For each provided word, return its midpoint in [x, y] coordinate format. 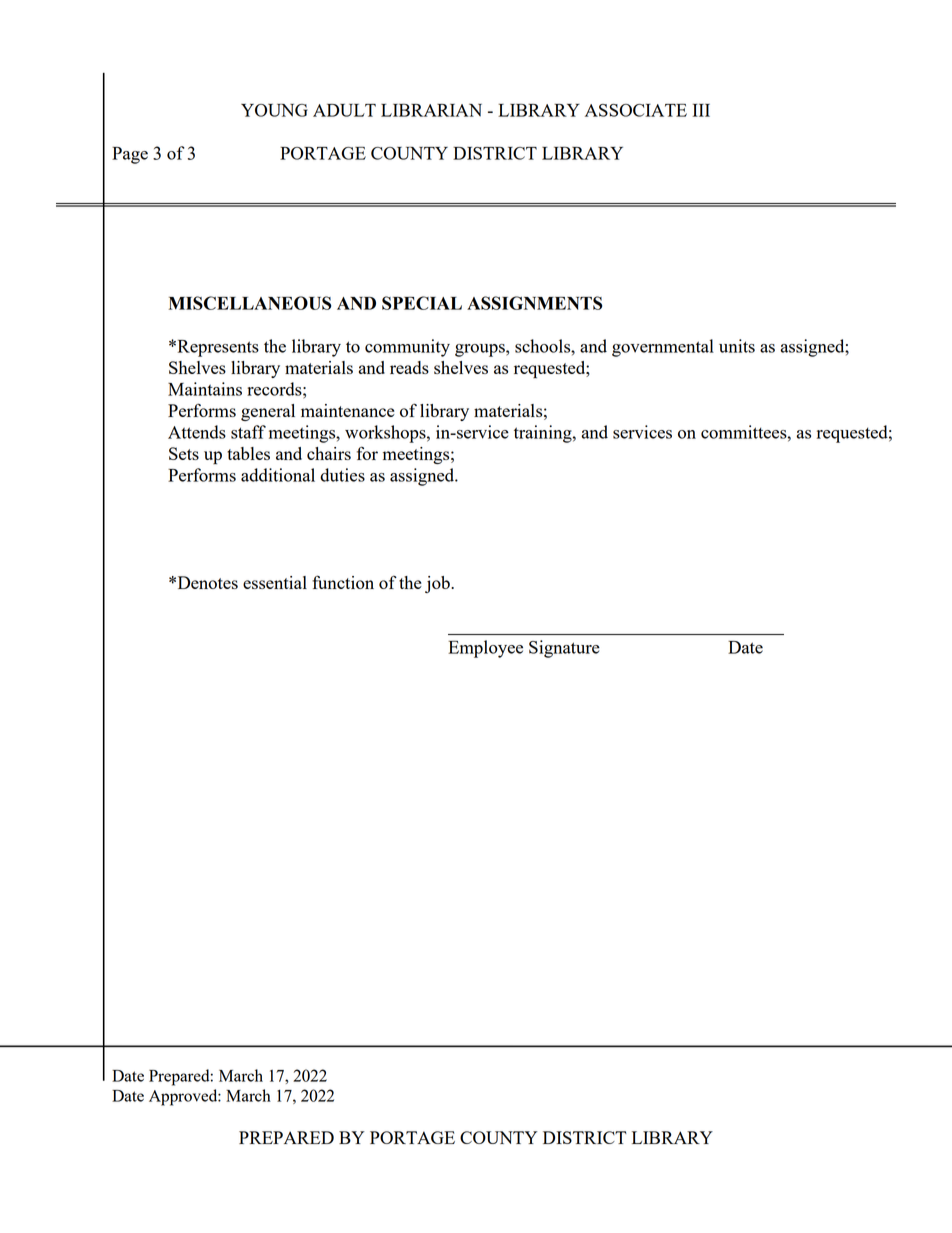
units [737, 346]
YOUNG [274, 110]
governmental [663, 348]
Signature [564, 649]
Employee [485, 649]
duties [342, 475]
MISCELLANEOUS [250, 303]
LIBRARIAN [431, 110]
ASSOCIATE [636, 110]
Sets [184, 453]
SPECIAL [422, 303]
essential [275, 582]
